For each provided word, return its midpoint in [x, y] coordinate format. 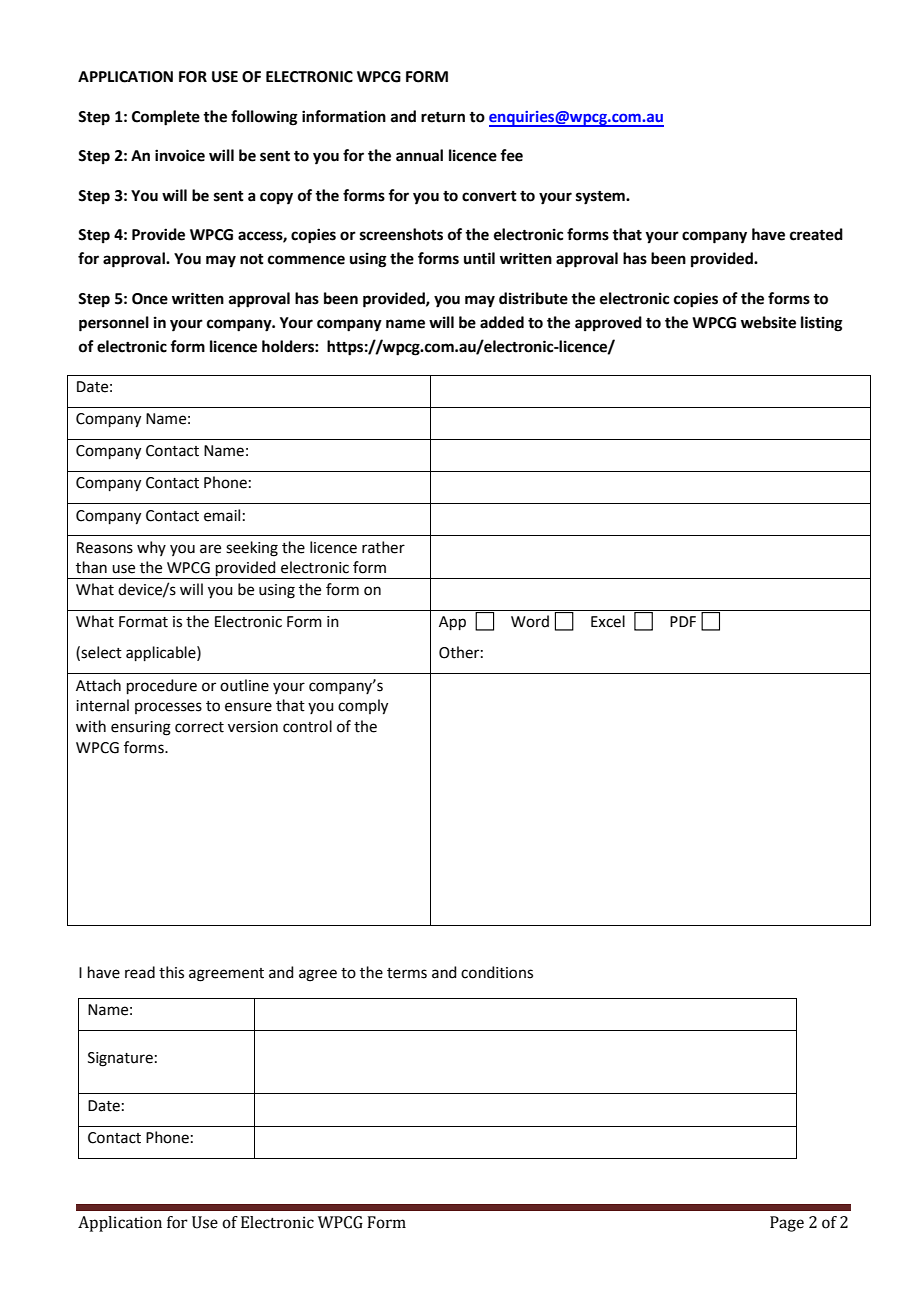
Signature [120, 1059]
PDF [683, 621]
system [601, 198]
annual [419, 155]
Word [530, 621]
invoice [180, 155]
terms [407, 973]
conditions [497, 972]
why [151, 548]
